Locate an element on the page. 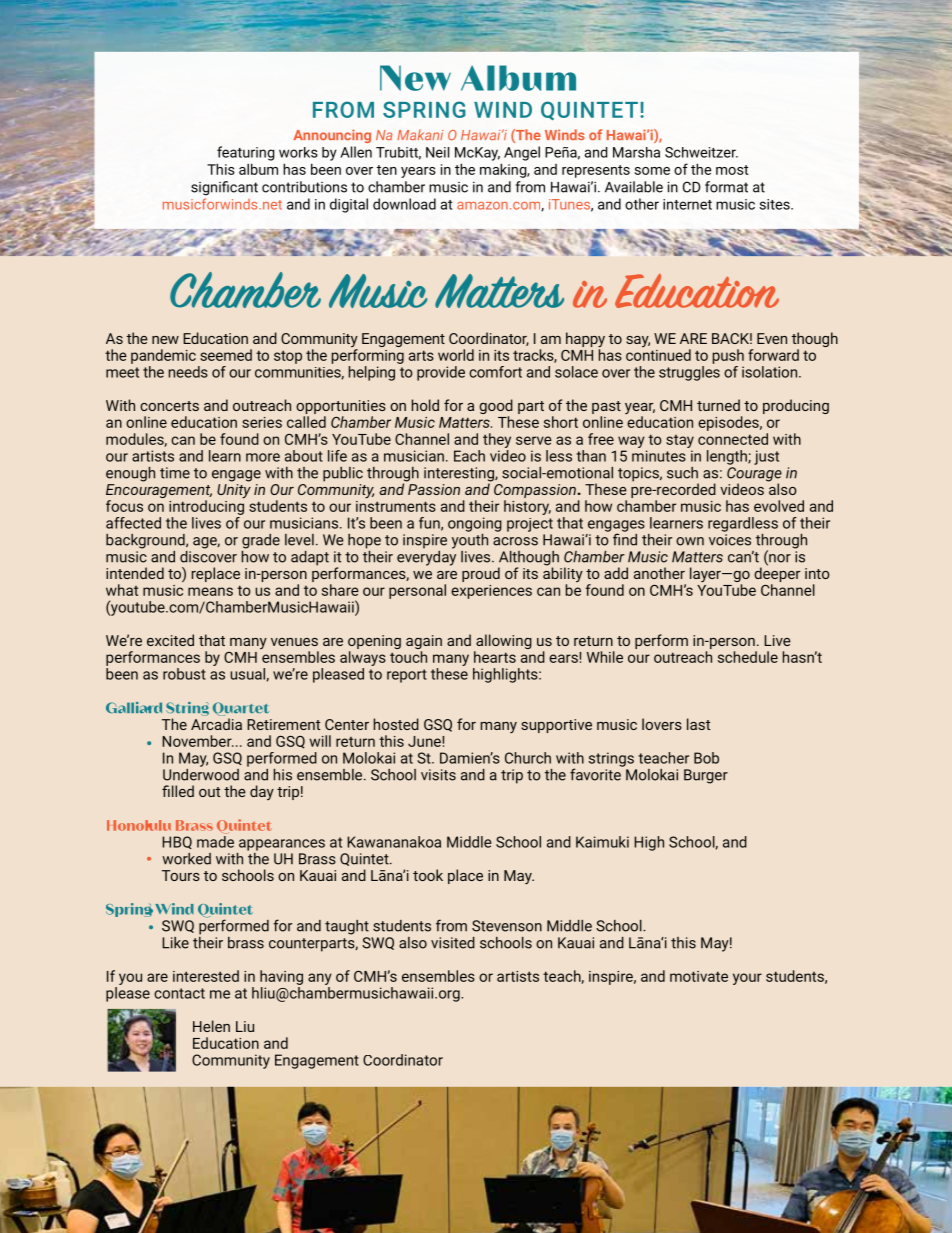  featuring is located at coordinates (246, 153).
